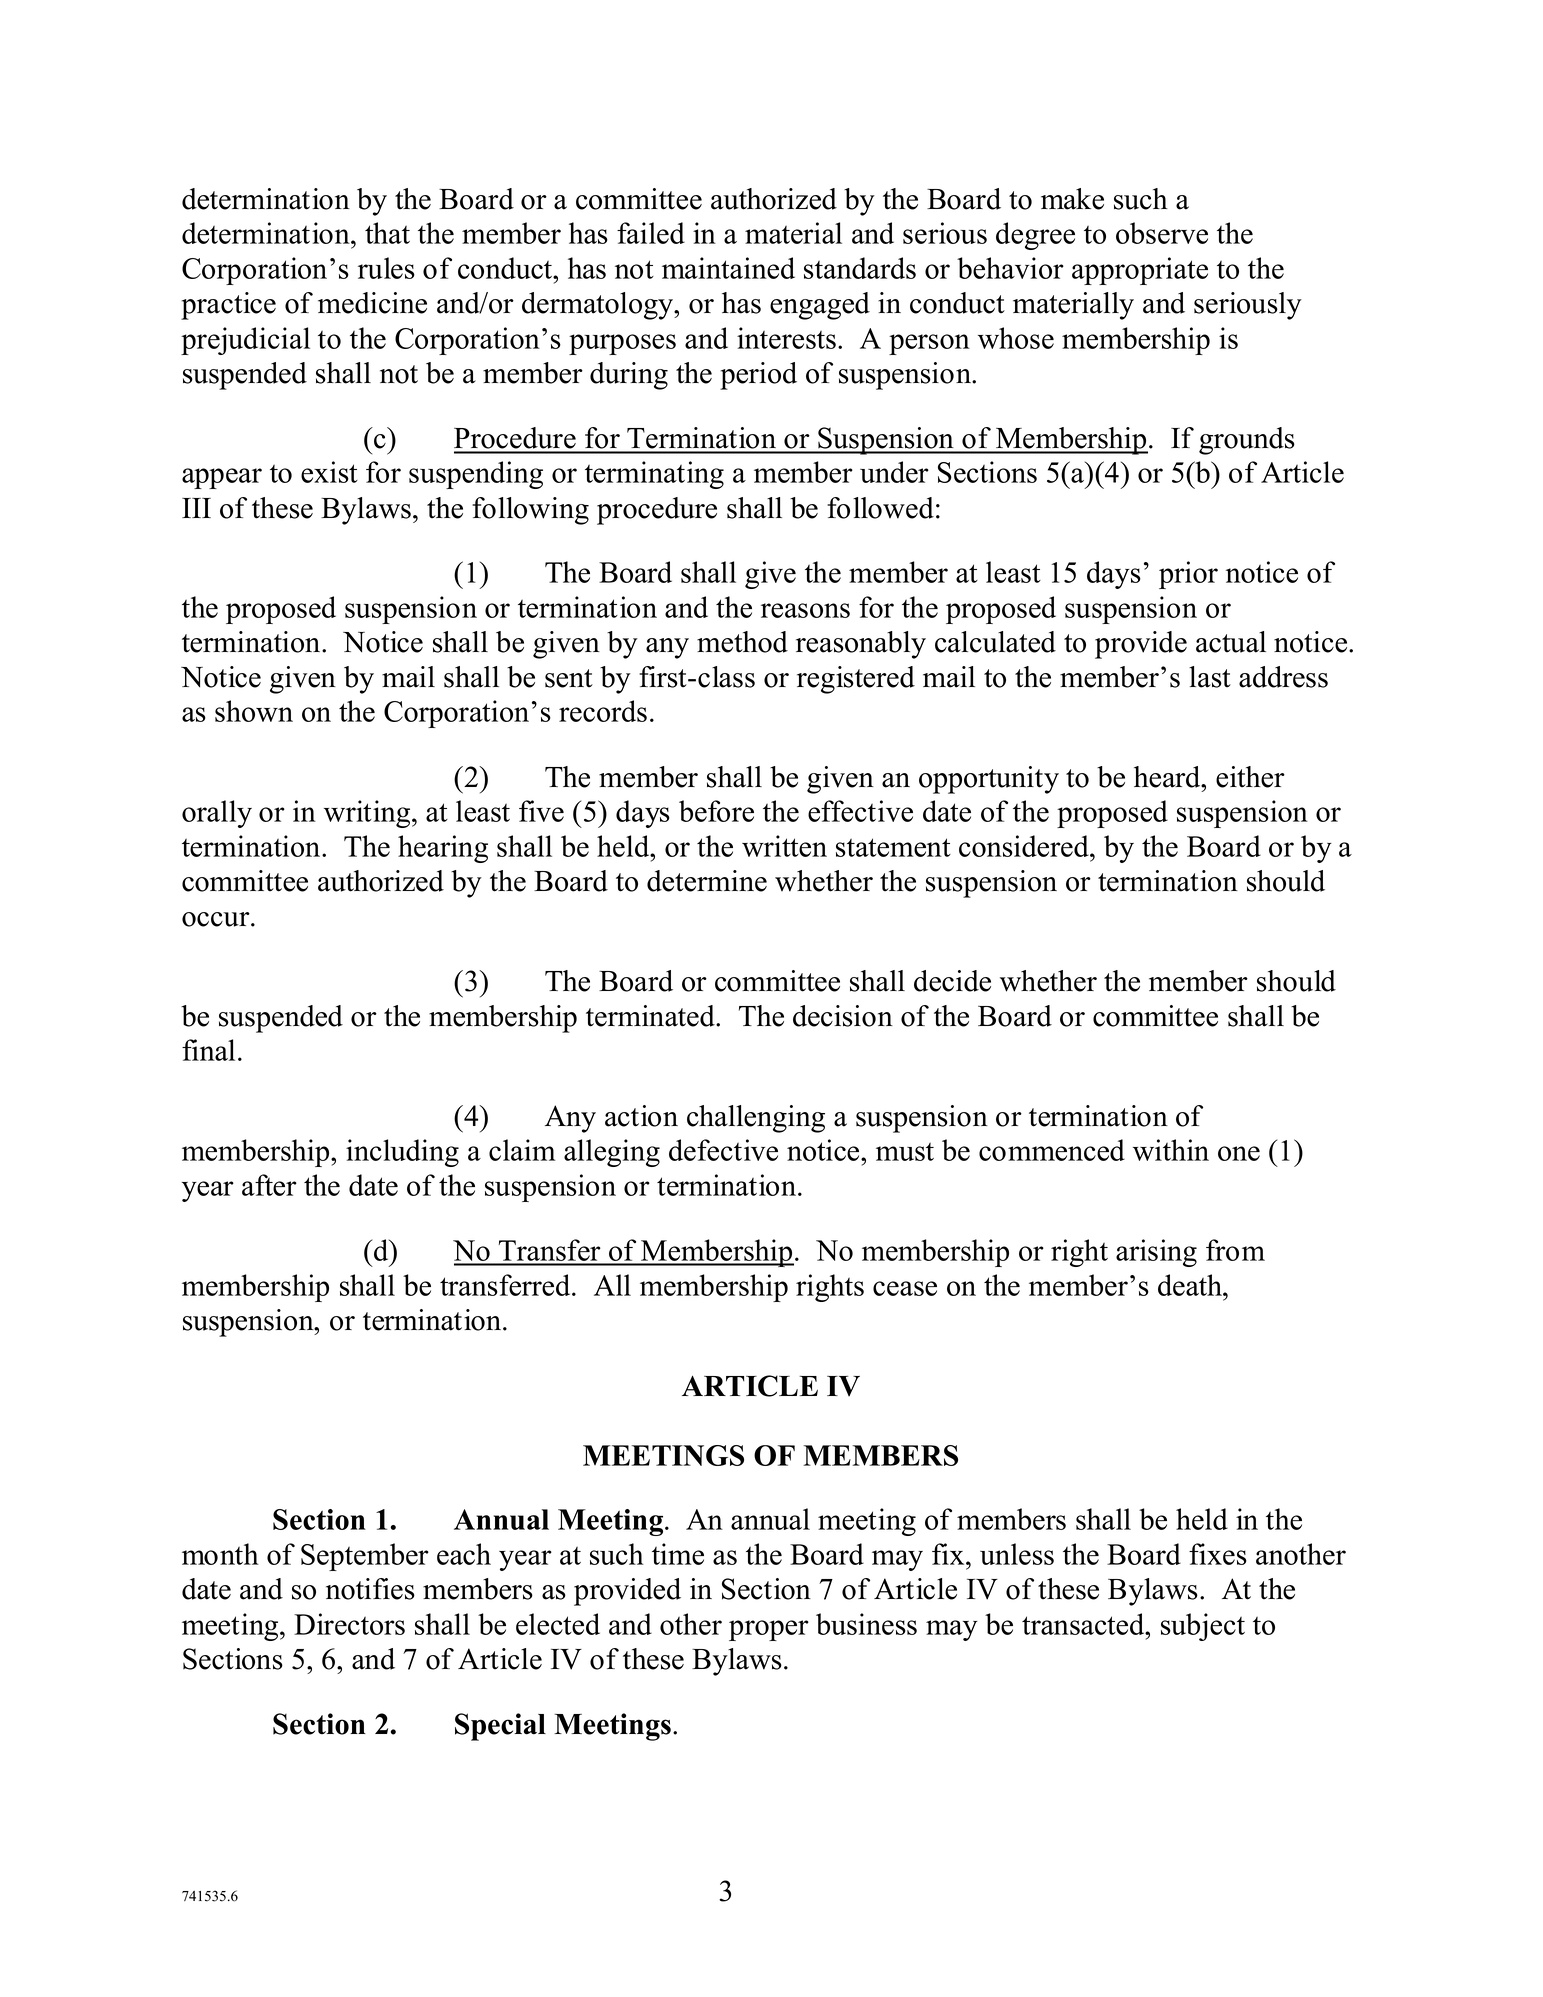 The width and height of the screenshot is (1543, 1997). What do you see at coordinates (349, 1624) in the screenshot?
I see `Directors` at bounding box center [349, 1624].
